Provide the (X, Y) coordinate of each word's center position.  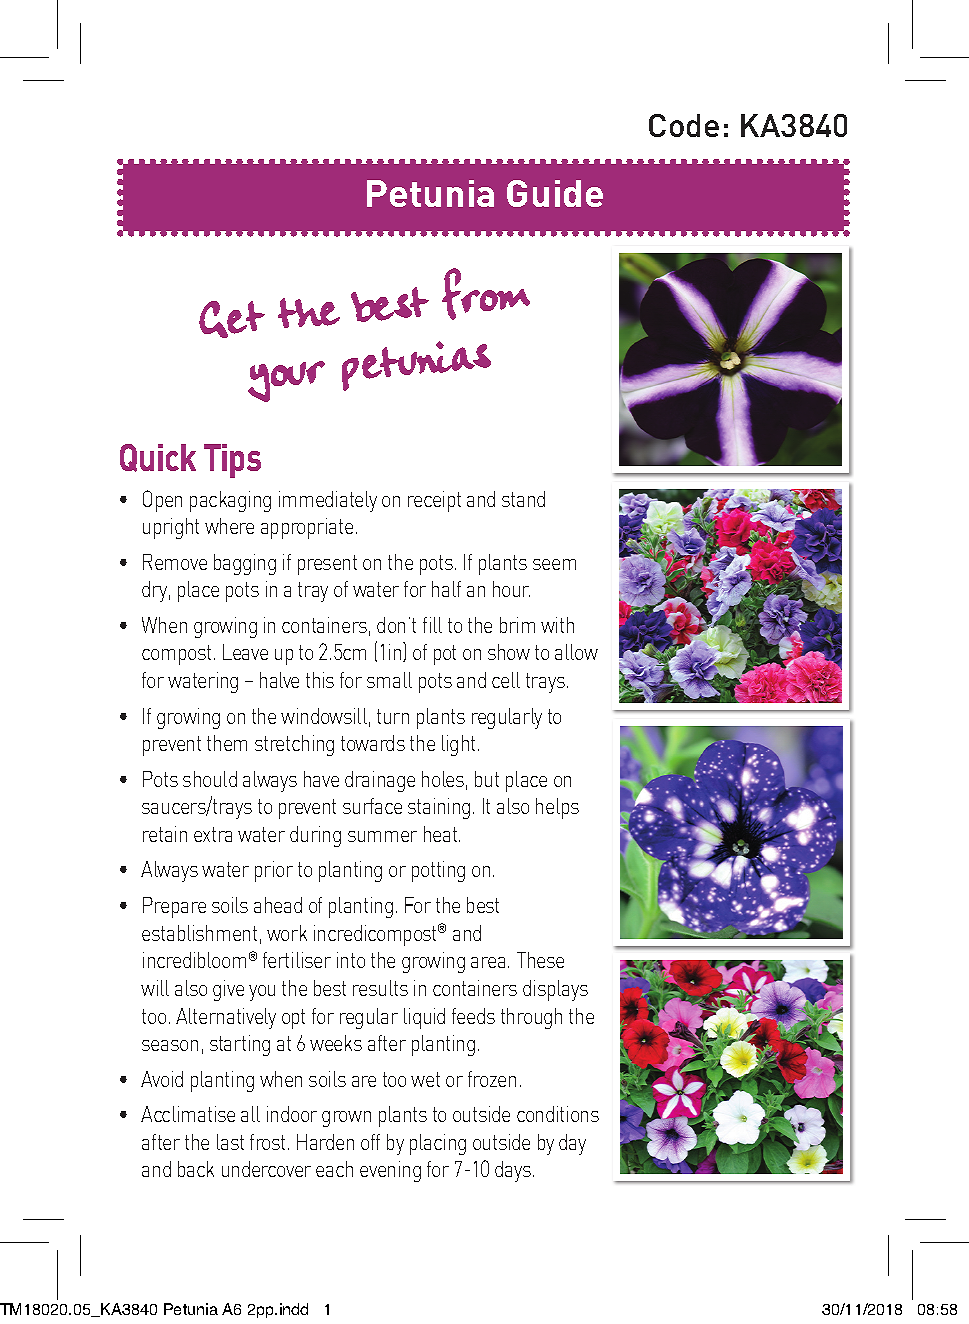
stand (523, 499)
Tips (232, 461)
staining (439, 808)
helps (557, 808)
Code (684, 125)
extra (213, 834)
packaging (230, 501)
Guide (555, 193)
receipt (434, 501)
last (230, 1142)
